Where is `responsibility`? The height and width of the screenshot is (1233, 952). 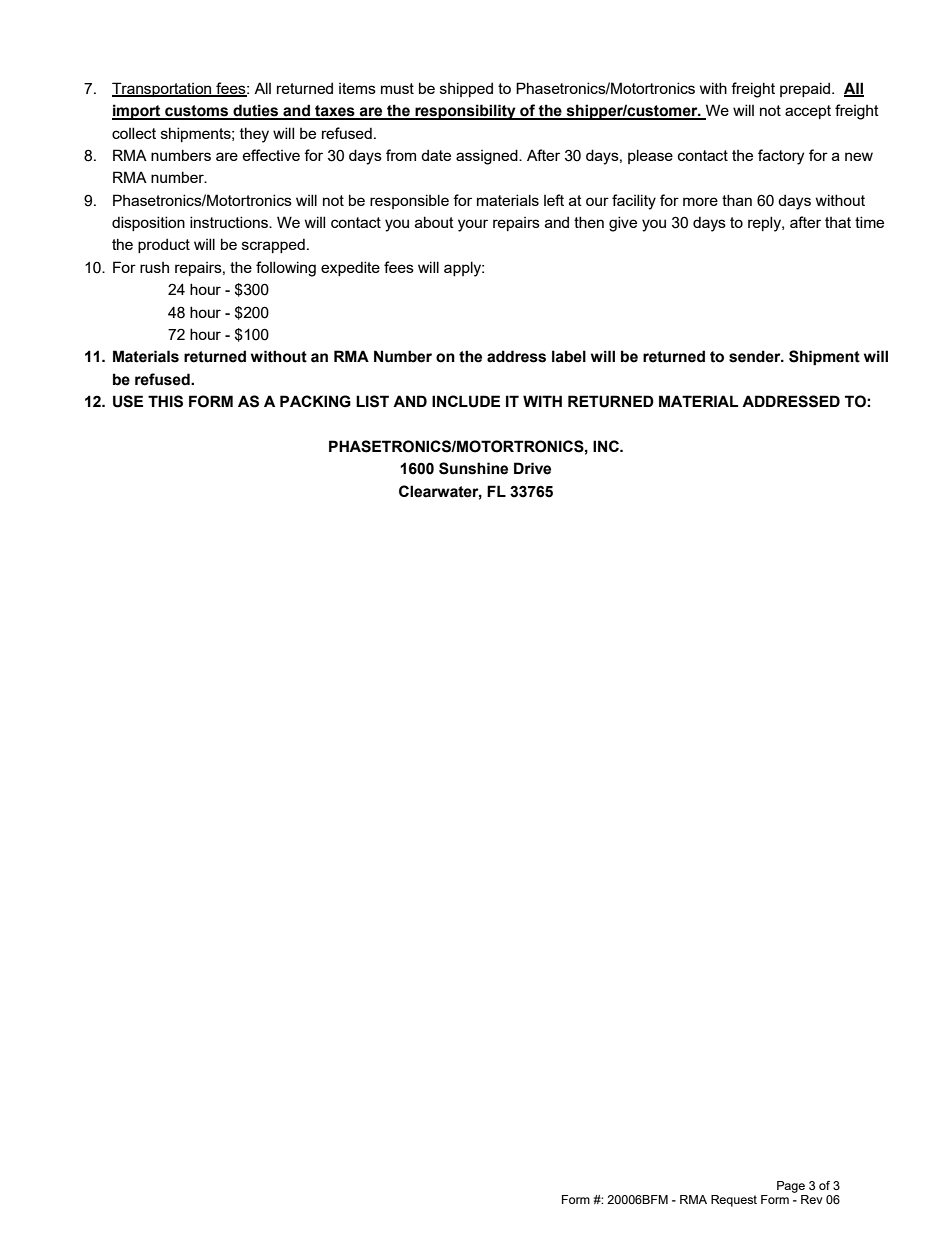
responsibility is located at coordinates (465, 112).
